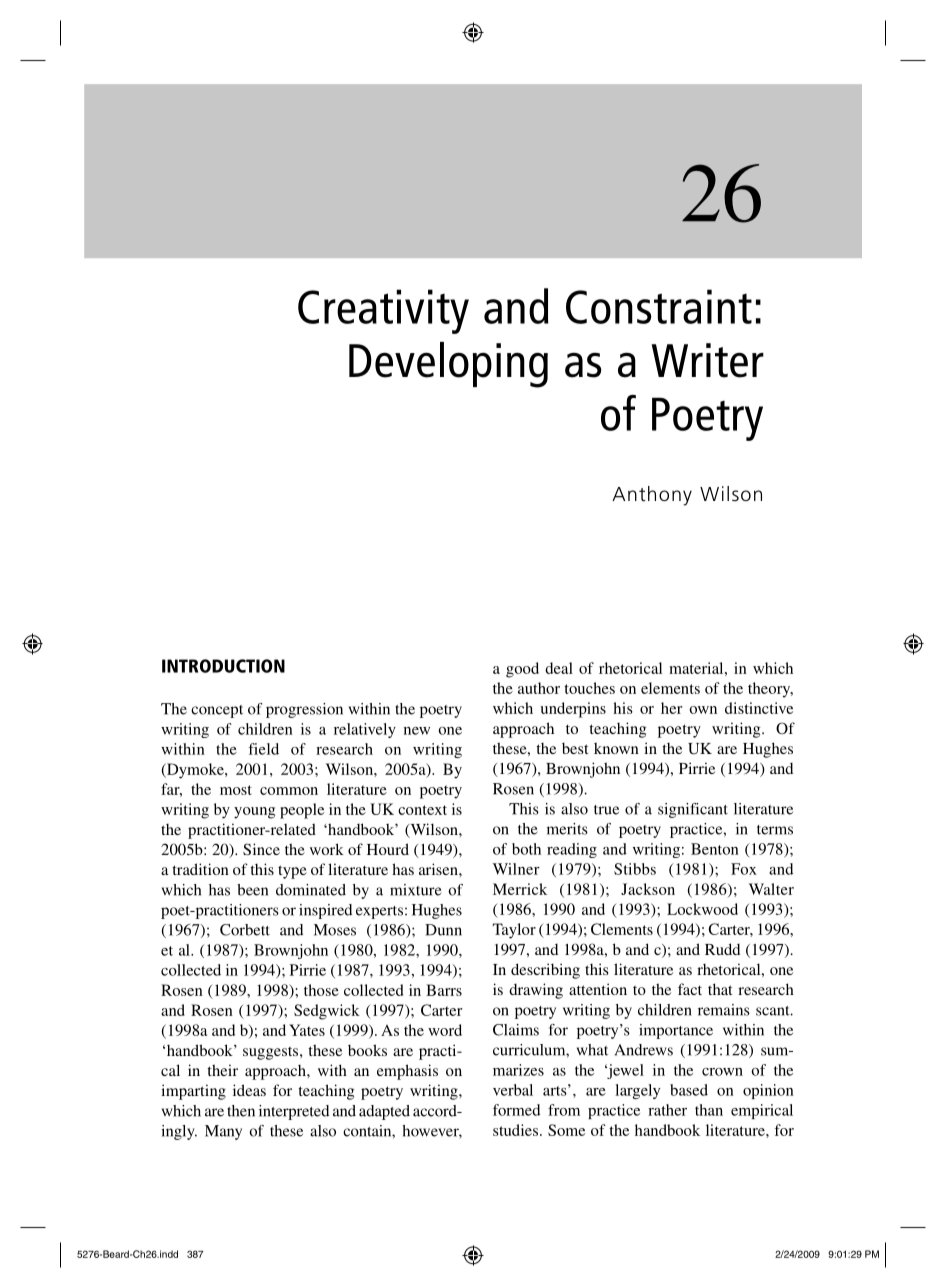 The width and height of the page is (946, 1288). Describe the element at coordinates (522, 670) in the page. I see `good` at that location.
